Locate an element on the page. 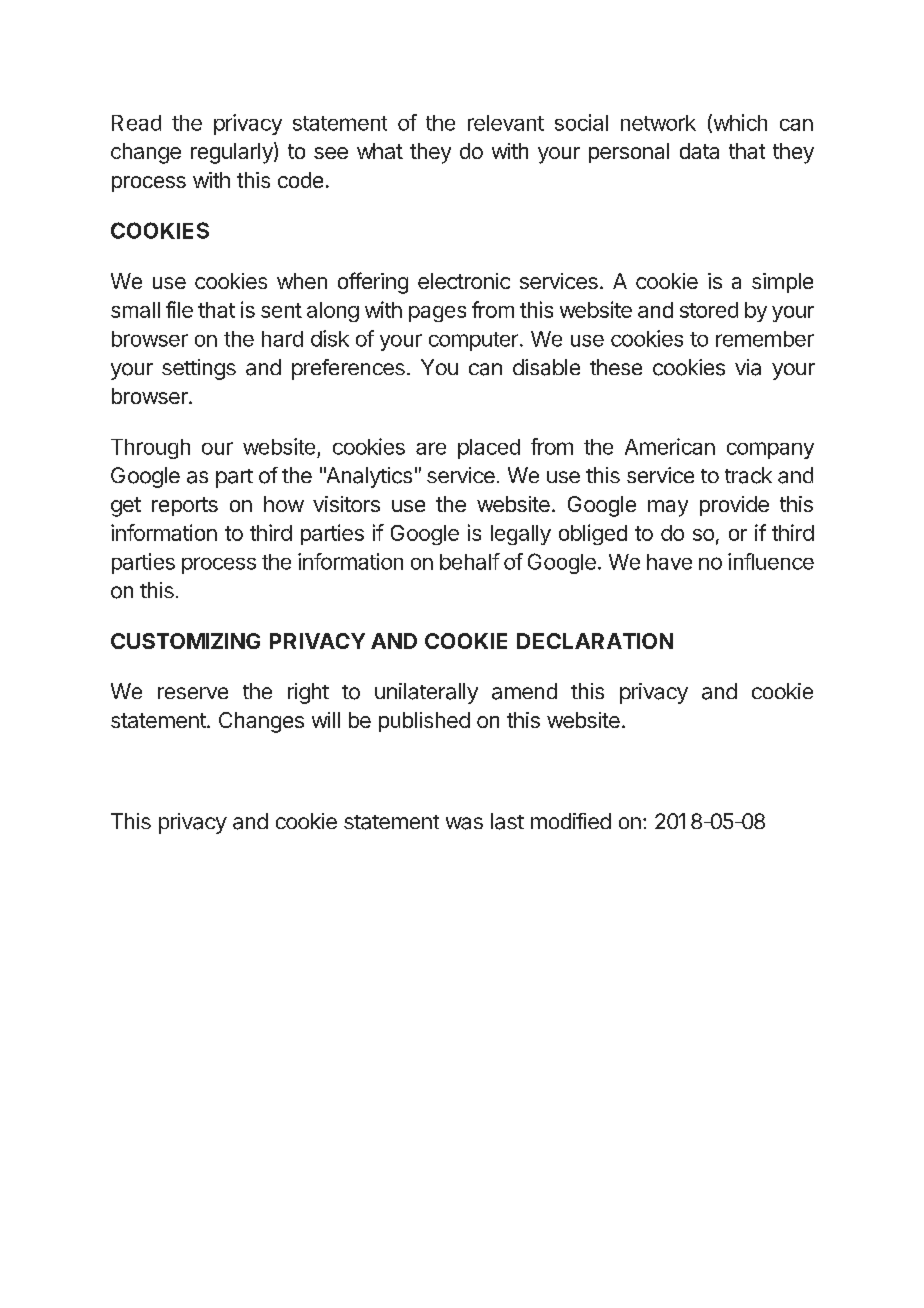  modified is located at coordinates (571, 821).
